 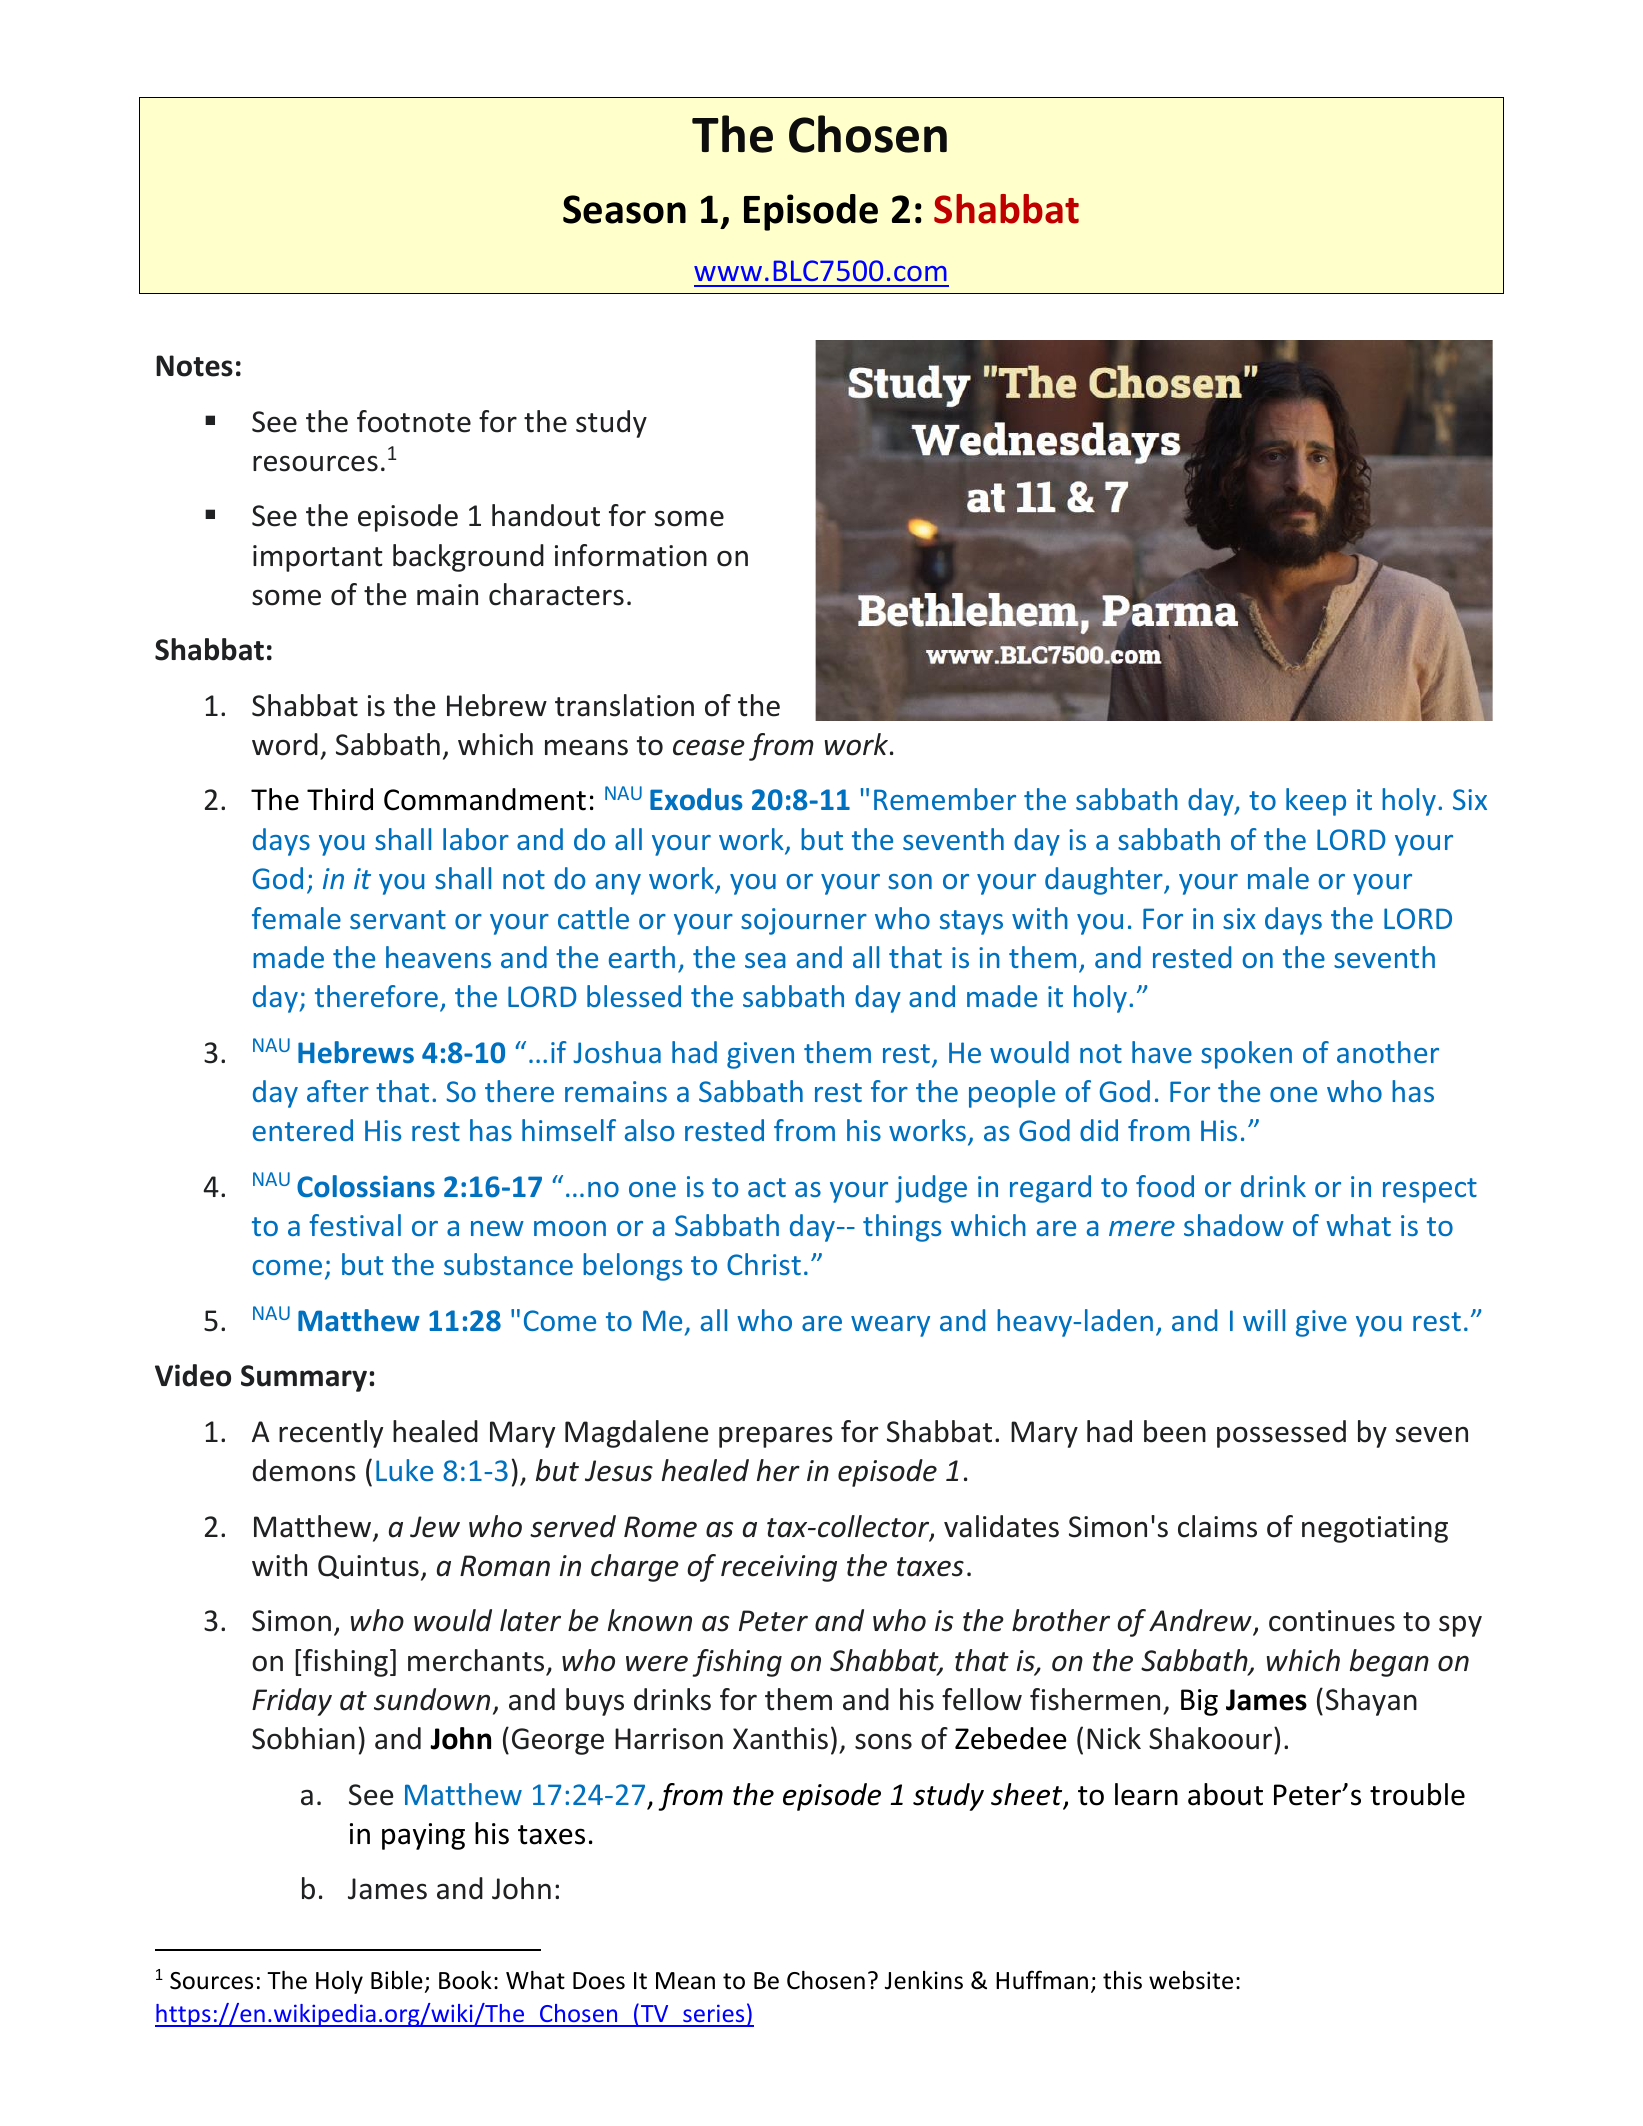 I want to click on recently, so click(x=331, y=1434).
